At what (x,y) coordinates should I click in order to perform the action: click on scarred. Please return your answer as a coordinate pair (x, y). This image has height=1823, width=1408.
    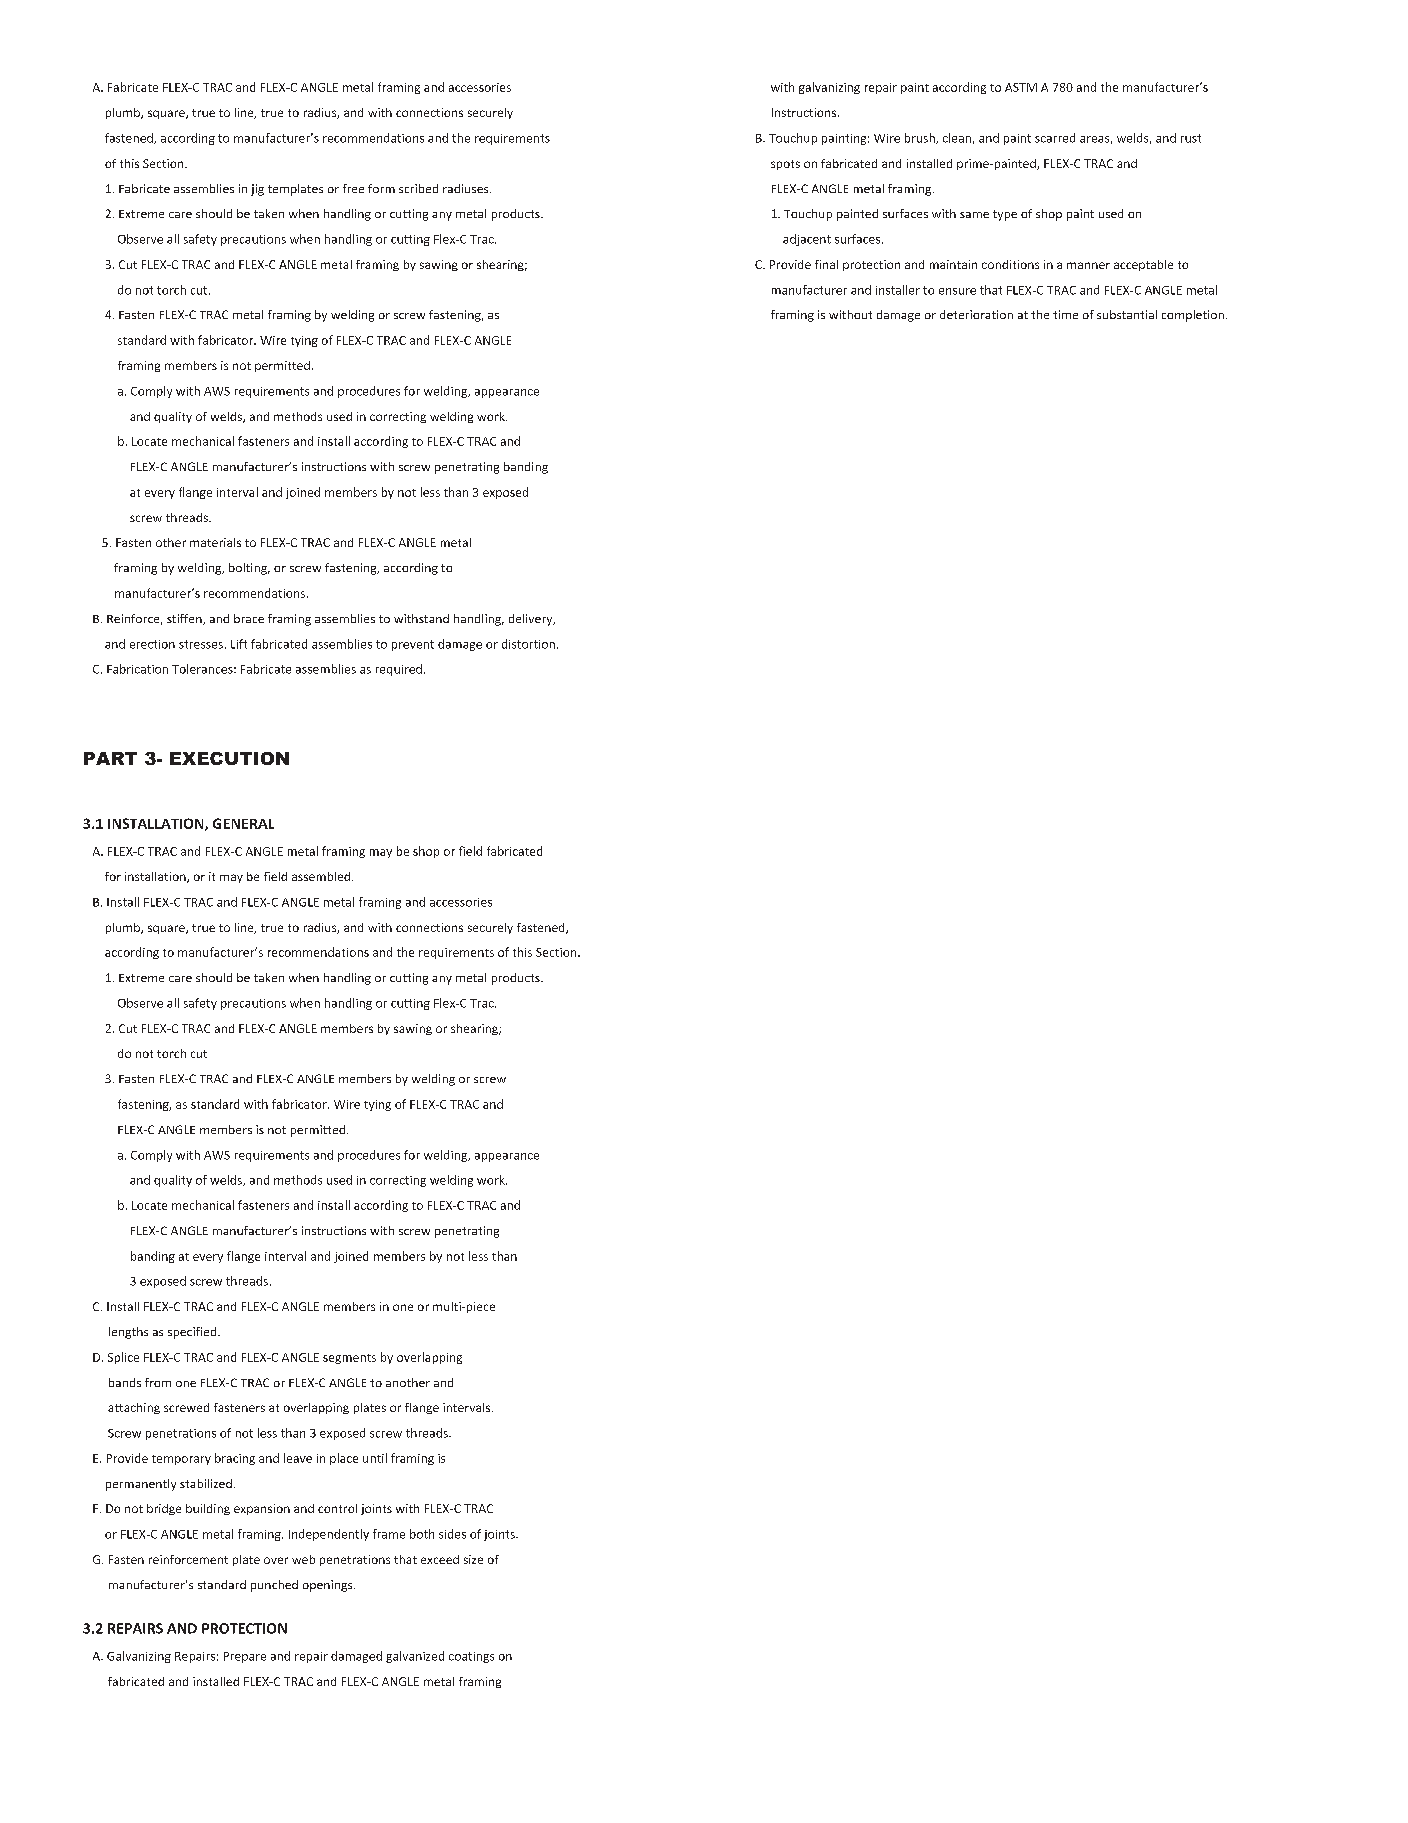
    Looking at the image, I should click on (1055, 138).
